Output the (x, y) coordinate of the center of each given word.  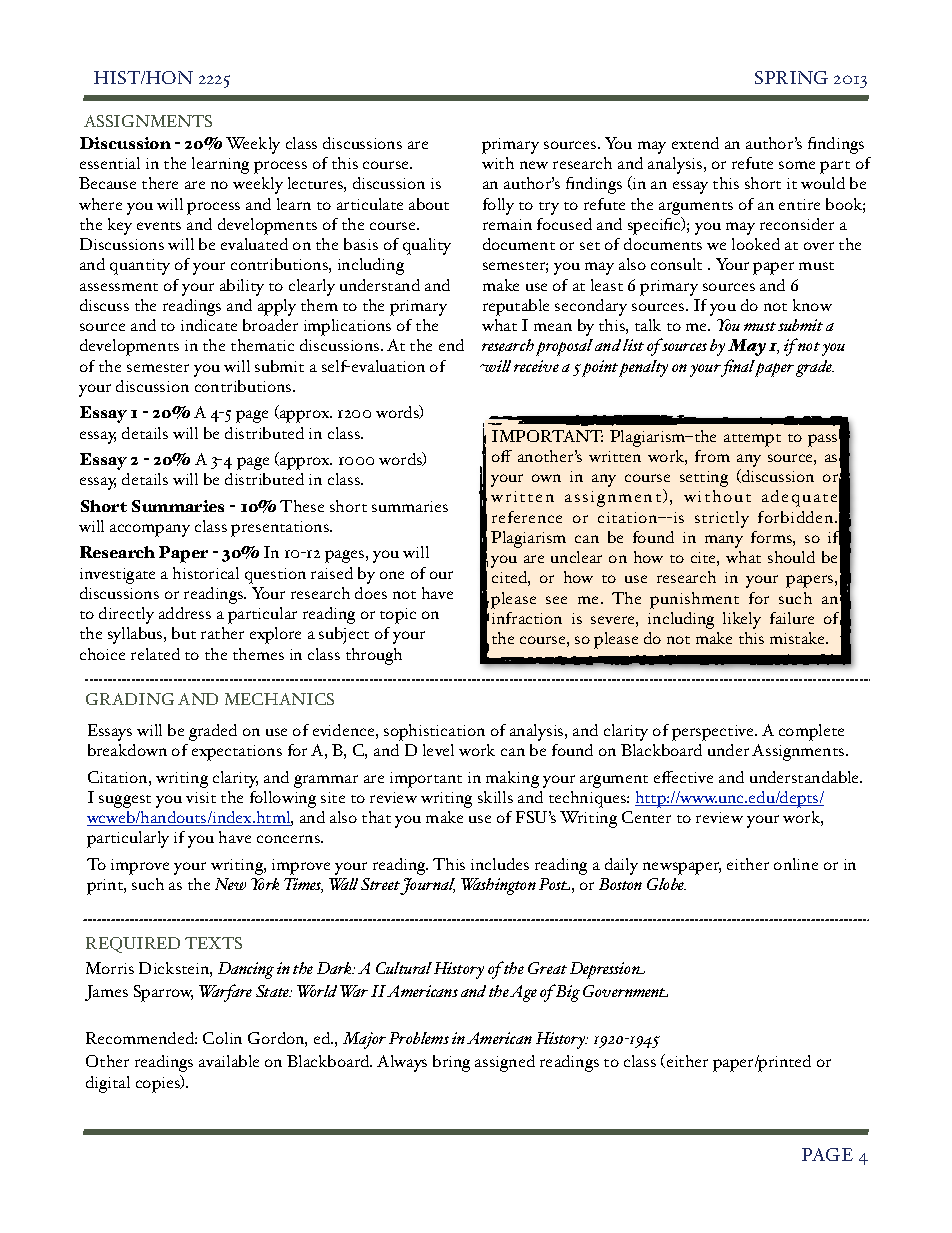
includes (500, 864)
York (265, 884)
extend (695, 143)
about (429, 204)
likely (742, 620)
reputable (516, 307)
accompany (150, 530)
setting (704, 479)
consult (676, 264)
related (155, 654)
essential (110, 163)
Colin (222, 1038)
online (796, 864)
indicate (209, 325)
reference (527, 517)
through (374, 656)
